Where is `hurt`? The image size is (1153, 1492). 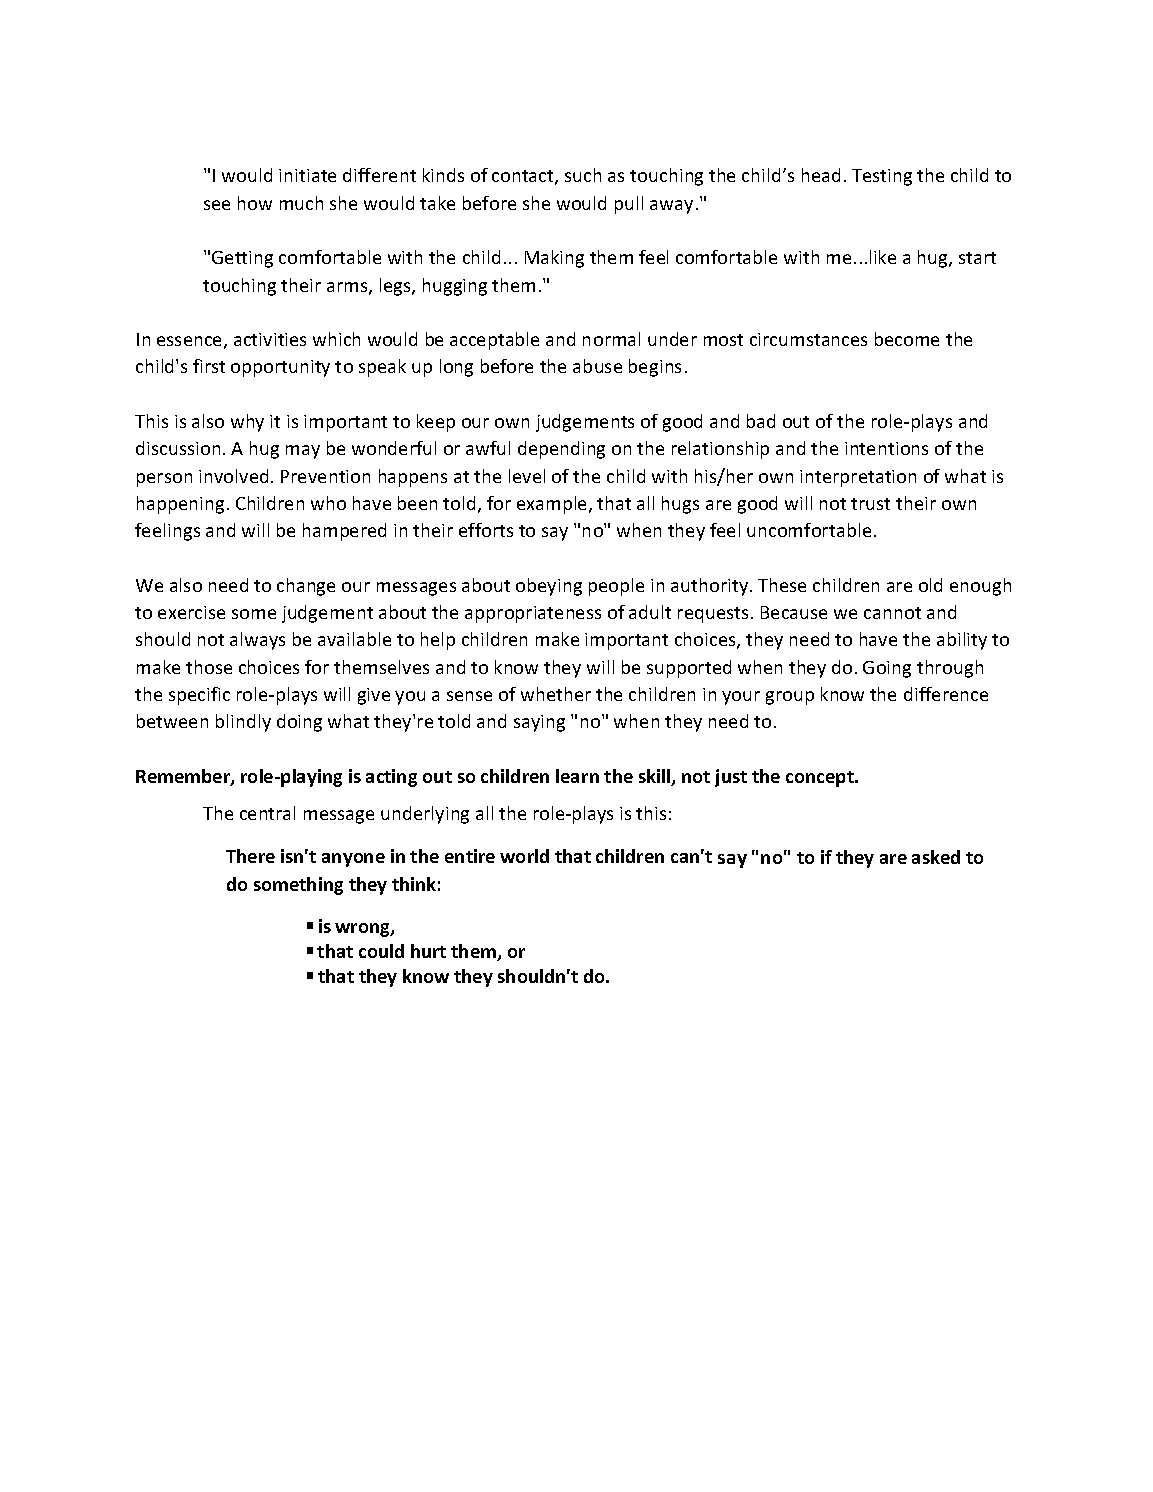
hurt is located at coordinates (428, 951).
